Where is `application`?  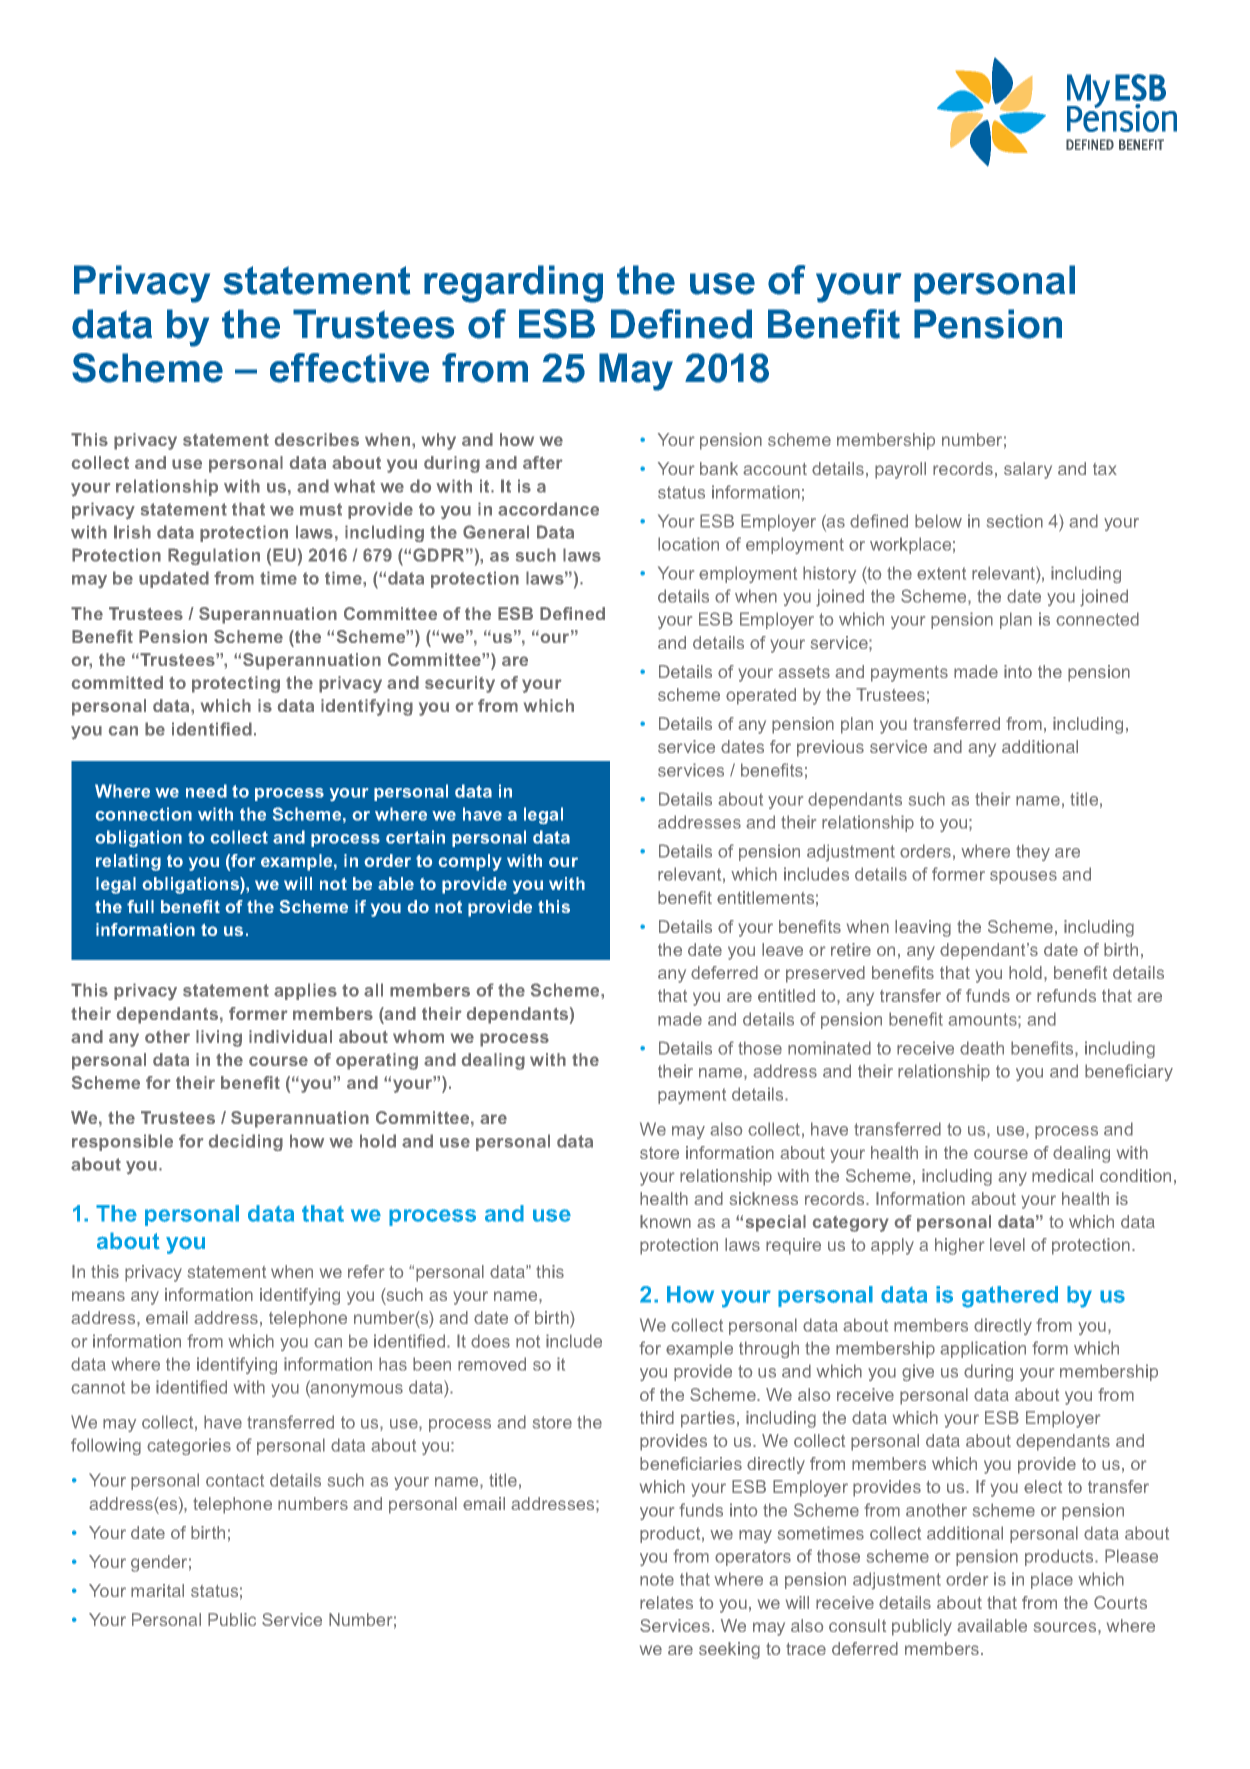 application is located at coordinates (983, 1349).
